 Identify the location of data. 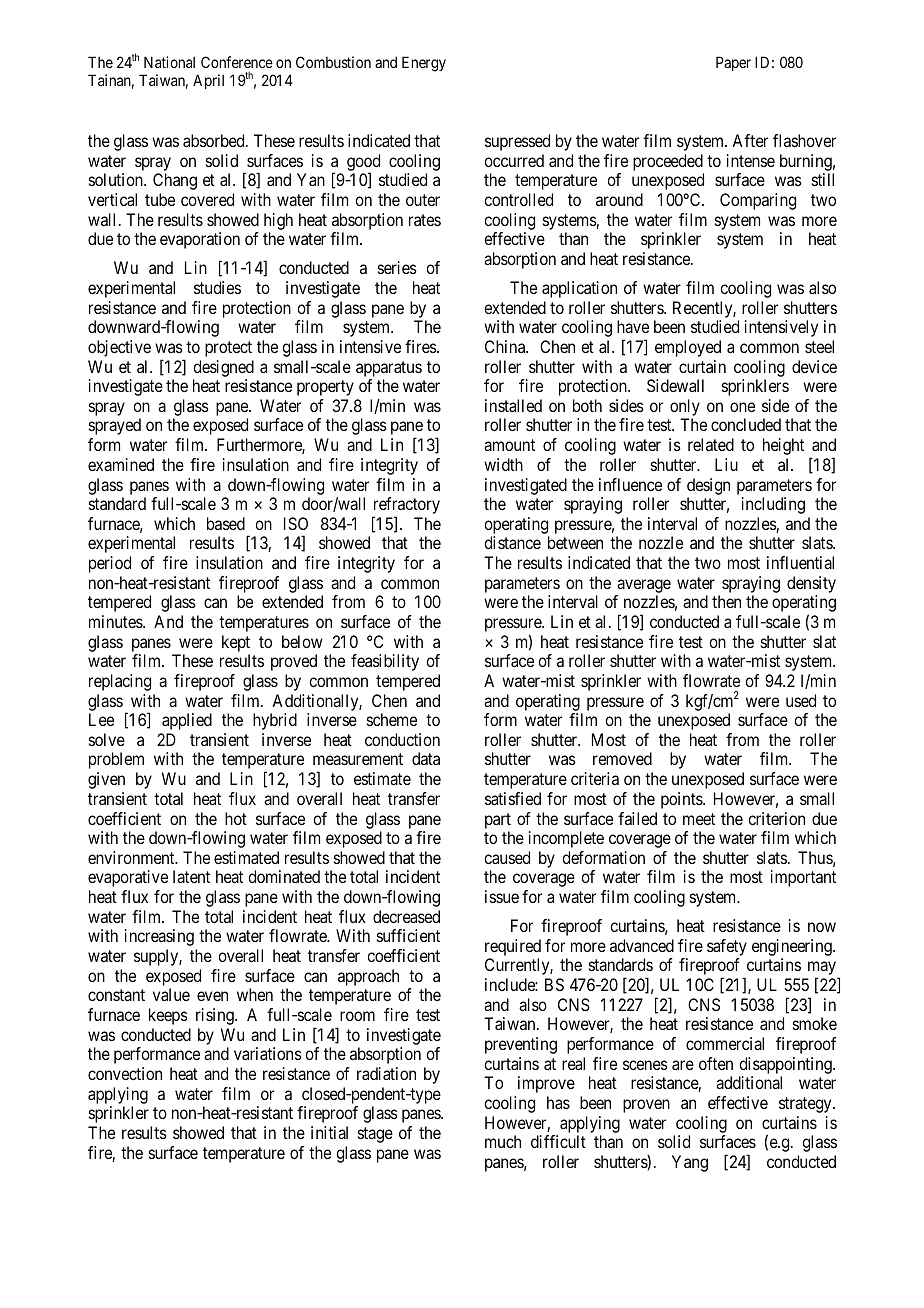
(426, 758).
